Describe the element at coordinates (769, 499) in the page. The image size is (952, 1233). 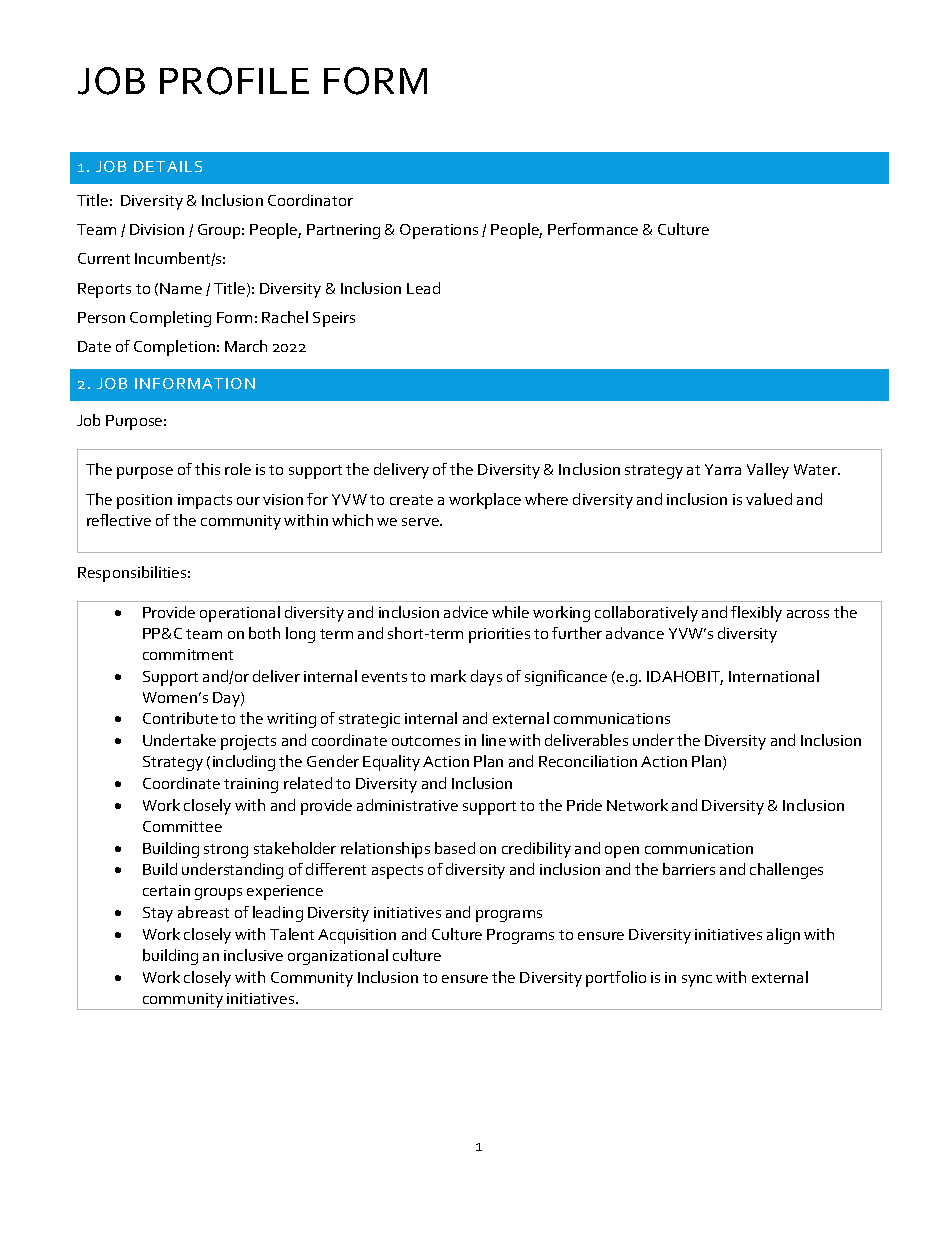
I see `valued` at that location.
